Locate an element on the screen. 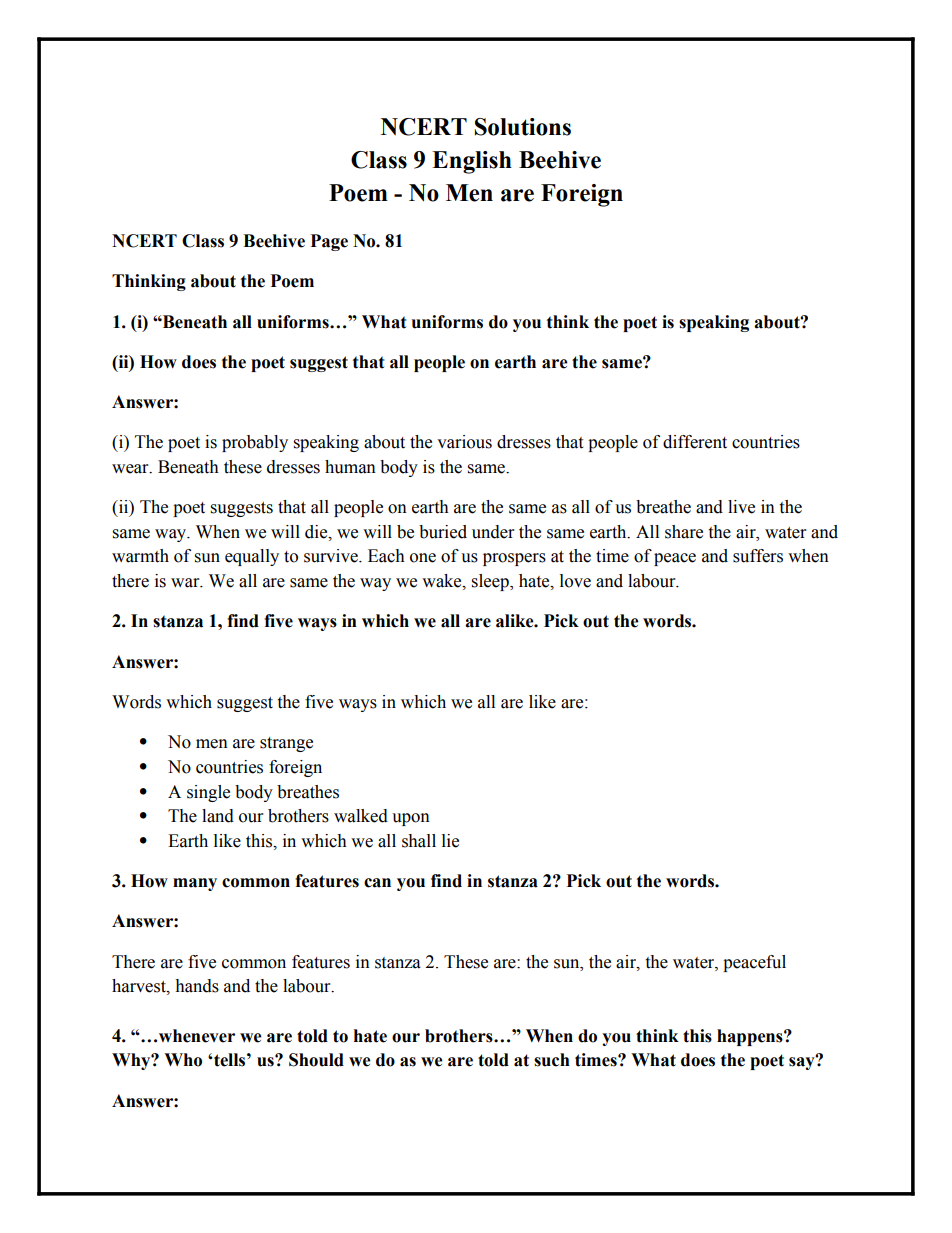  share is located at coordinates (684, 532).
